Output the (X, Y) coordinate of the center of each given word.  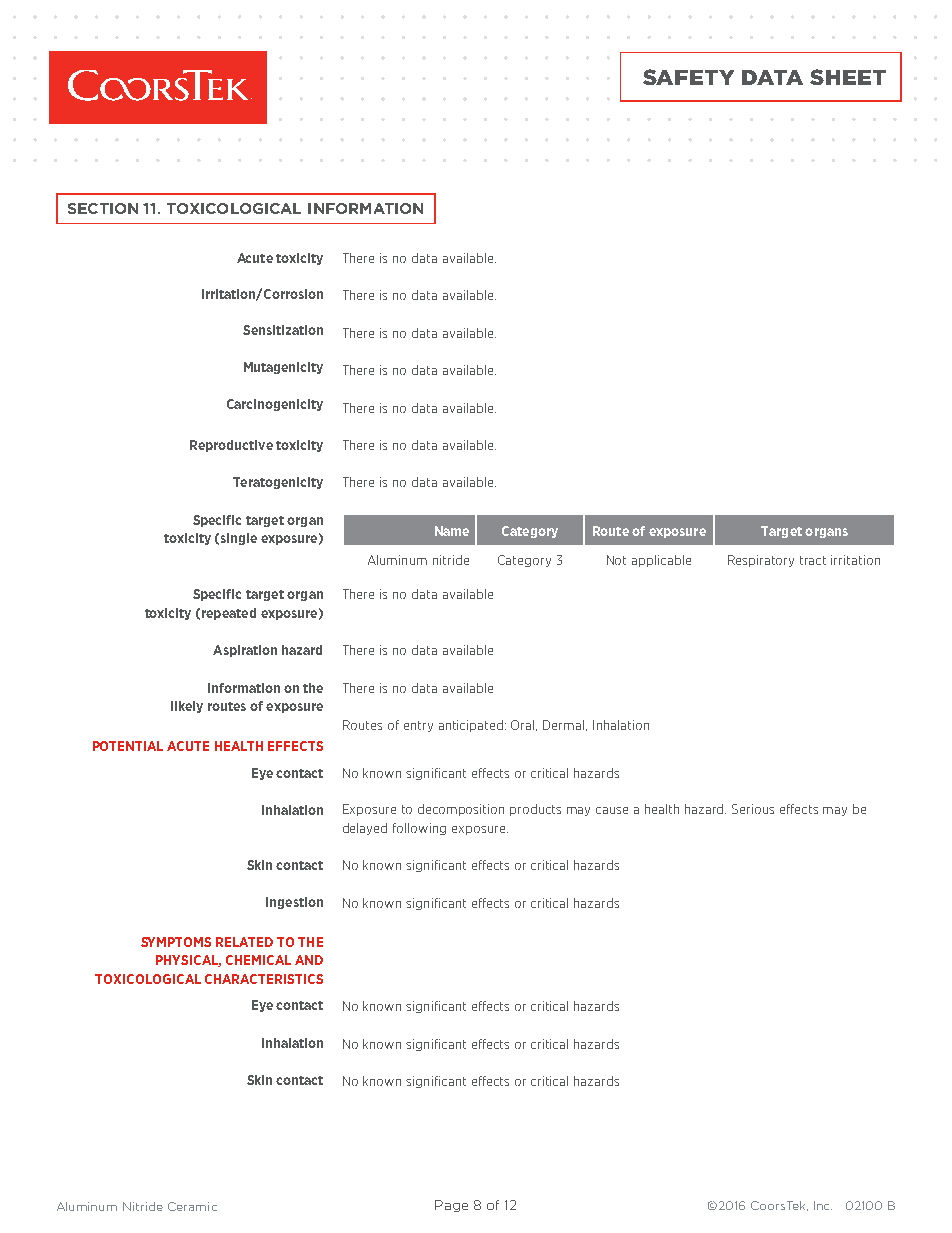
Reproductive (231, 446)
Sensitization (283, 330)
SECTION (103, 208)
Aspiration (245, 651)
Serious (753, 809)
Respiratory (761, 561)
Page (451, 1206)
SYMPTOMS (176, 942)
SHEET (848, 77)
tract (813, 560)
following (419, 829)
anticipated (472, 726)
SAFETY (688, 77)
